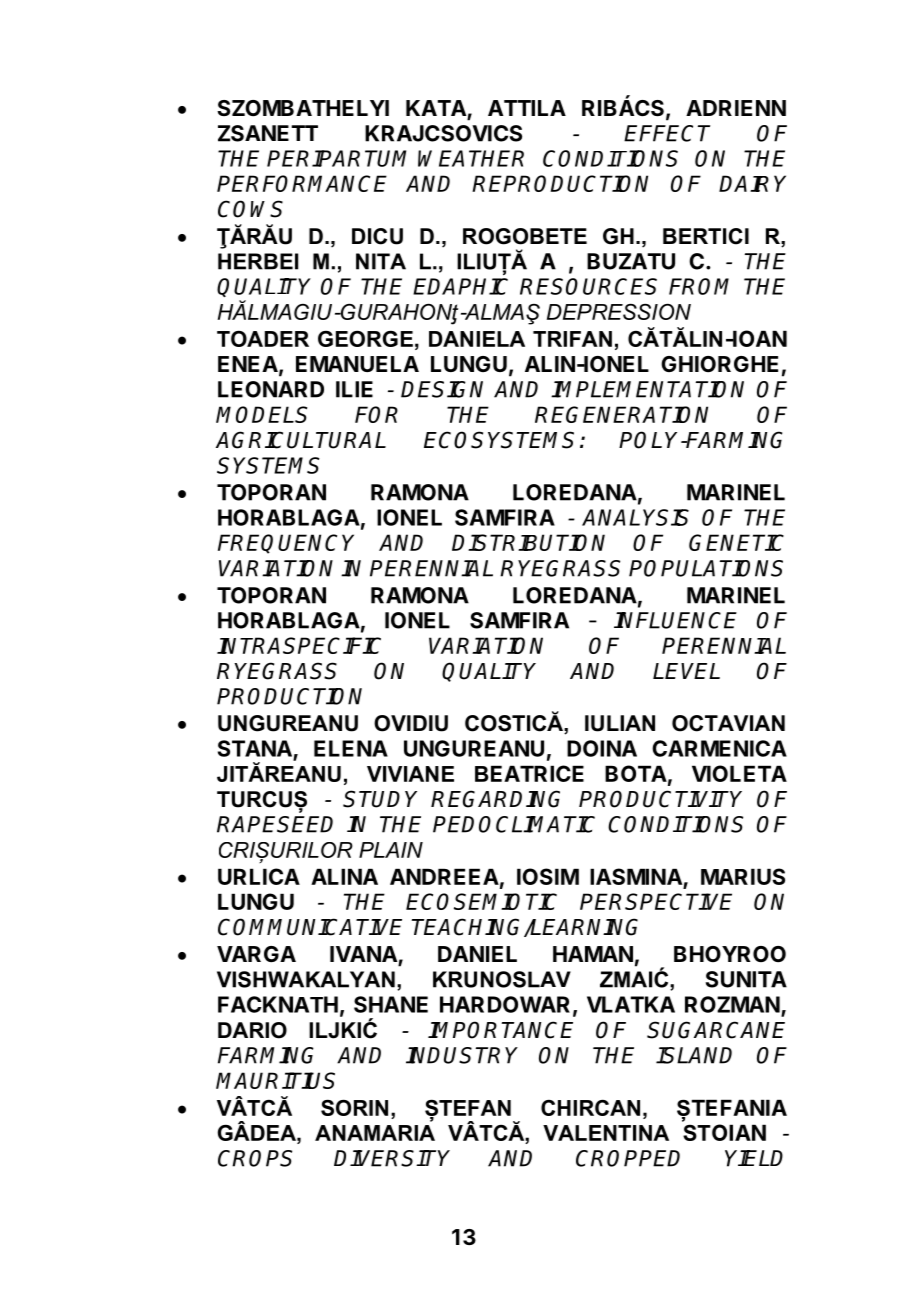 The image size is (924, 1311). What do you see at coordinates (502, 979) in the document?
I see `KRUNOSLAV` at bounding box center [502, 979].
